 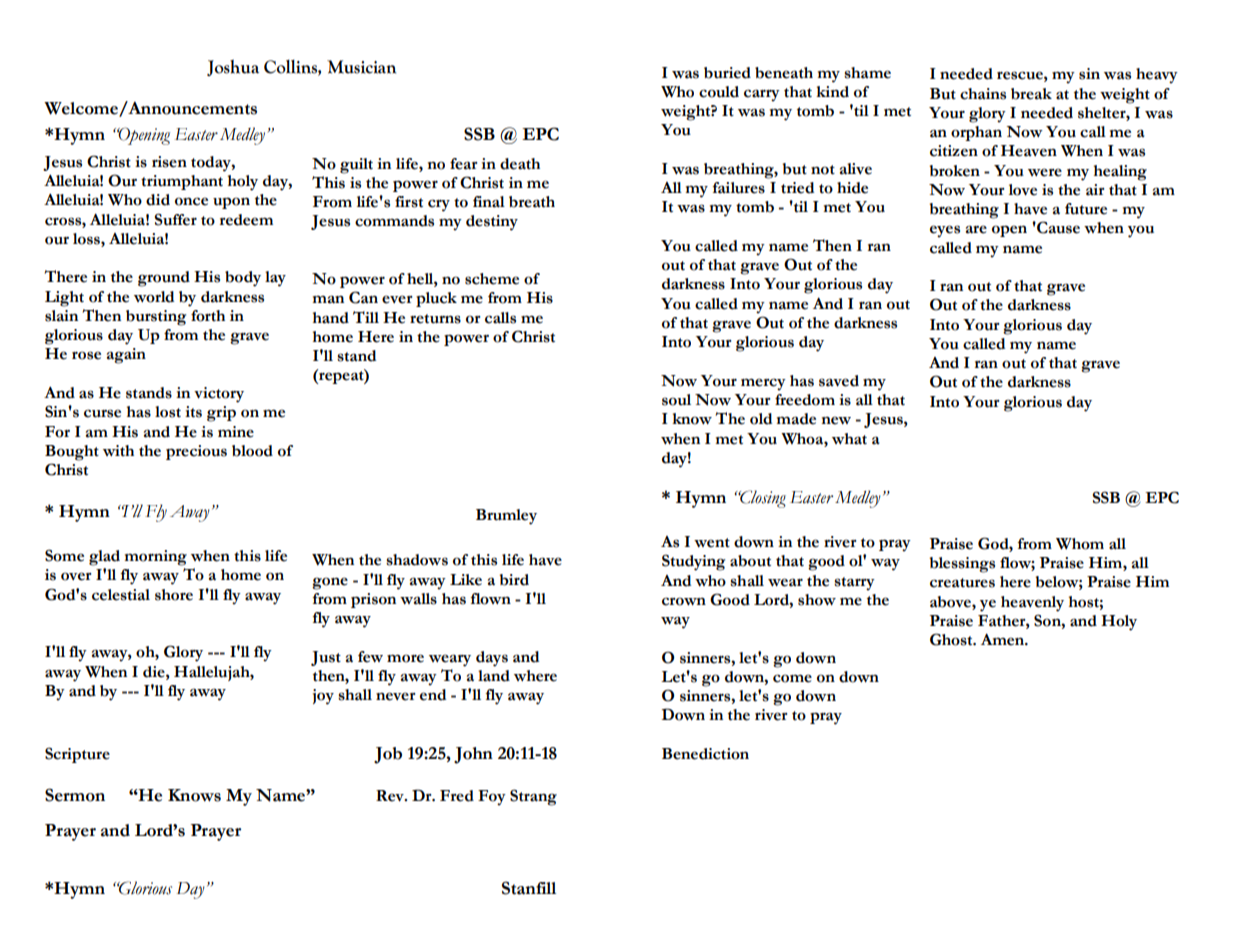 I want to click on break, so click(x=1031, y=94).
